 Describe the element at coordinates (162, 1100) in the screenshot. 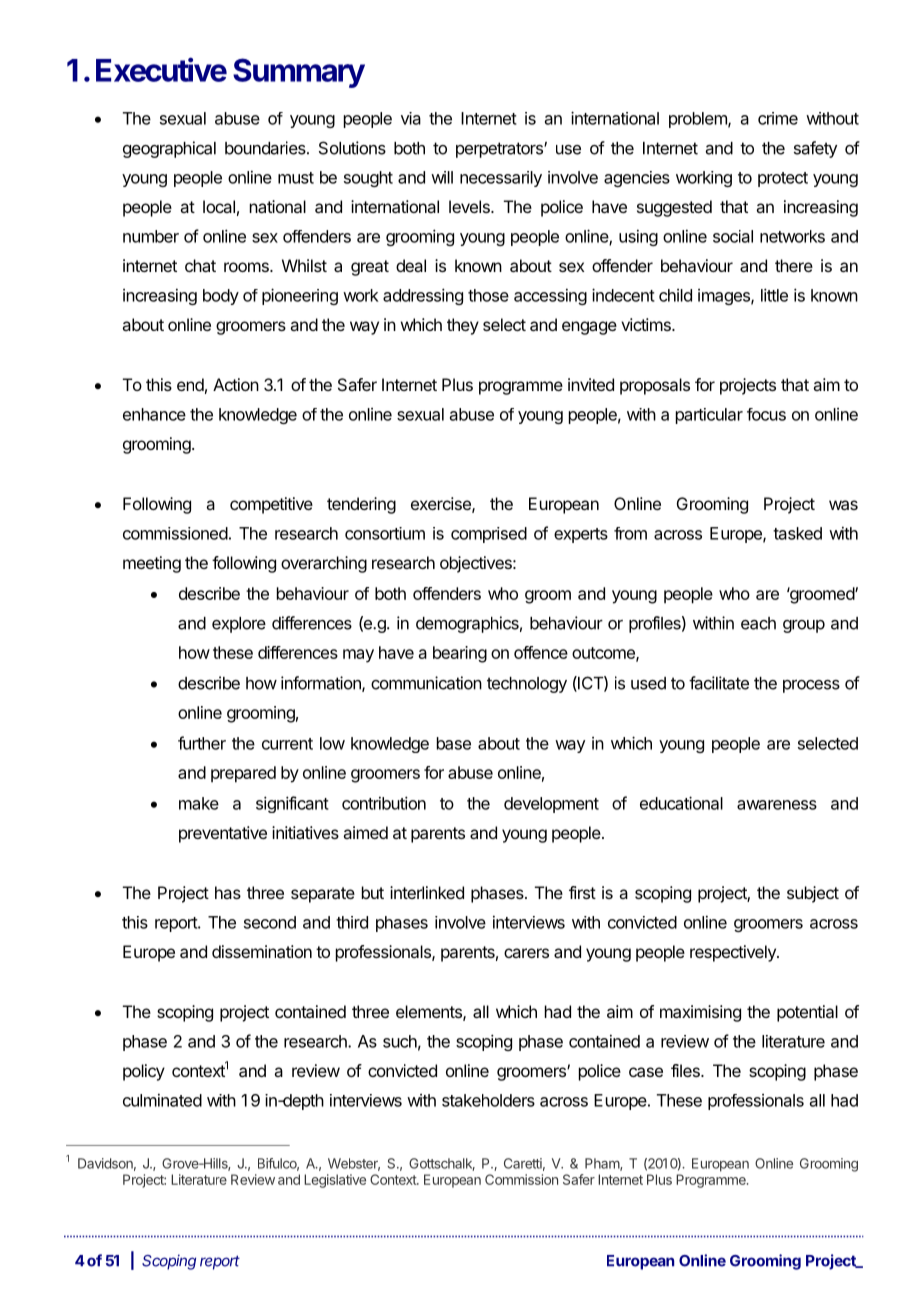

I see `culminated` at that location.
